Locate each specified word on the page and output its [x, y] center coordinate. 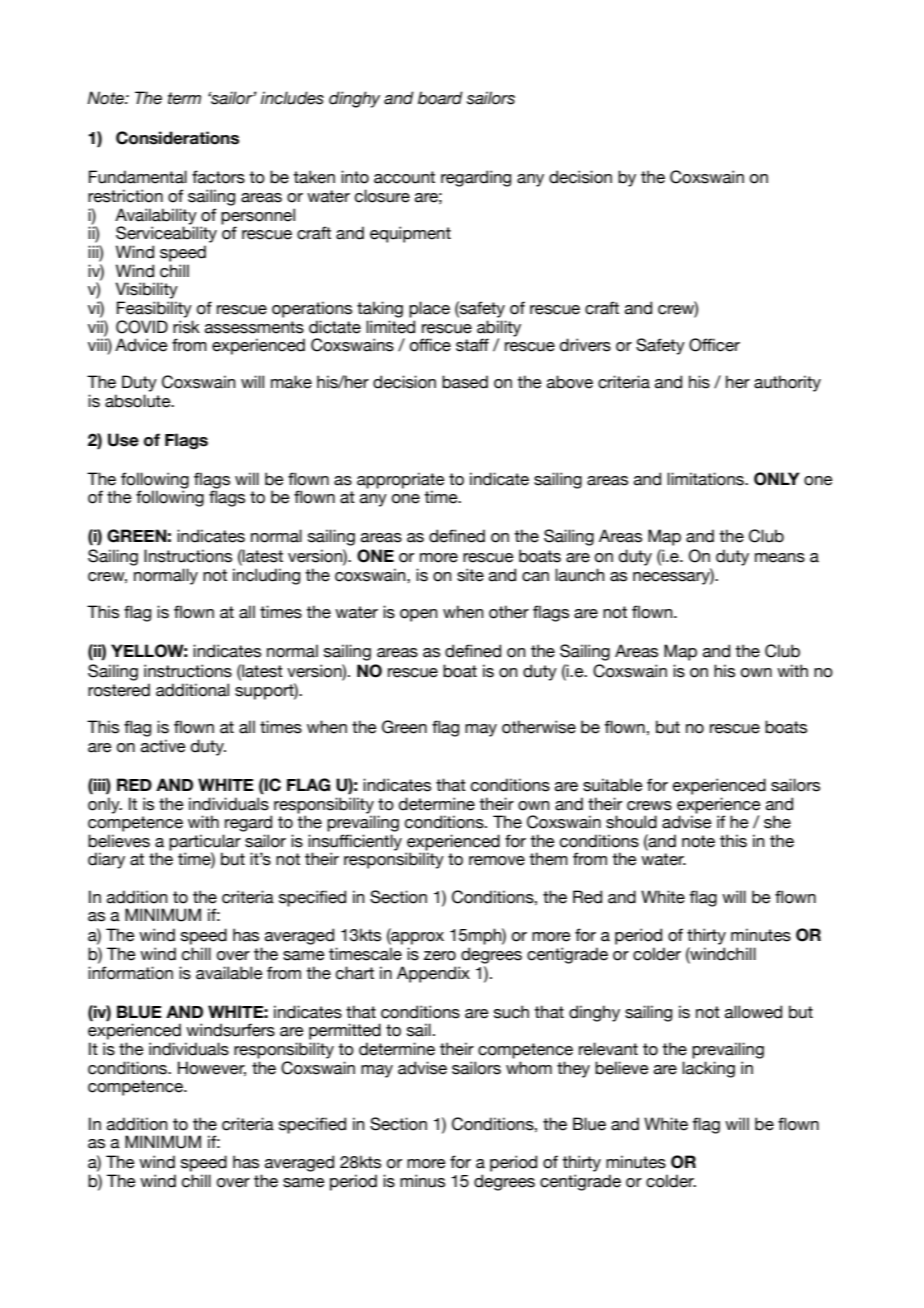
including [266, 576]
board [440, 98]
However [212, 1068]
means [780, 558]
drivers [585, 345]
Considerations [177, 138]
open [419, 615]
